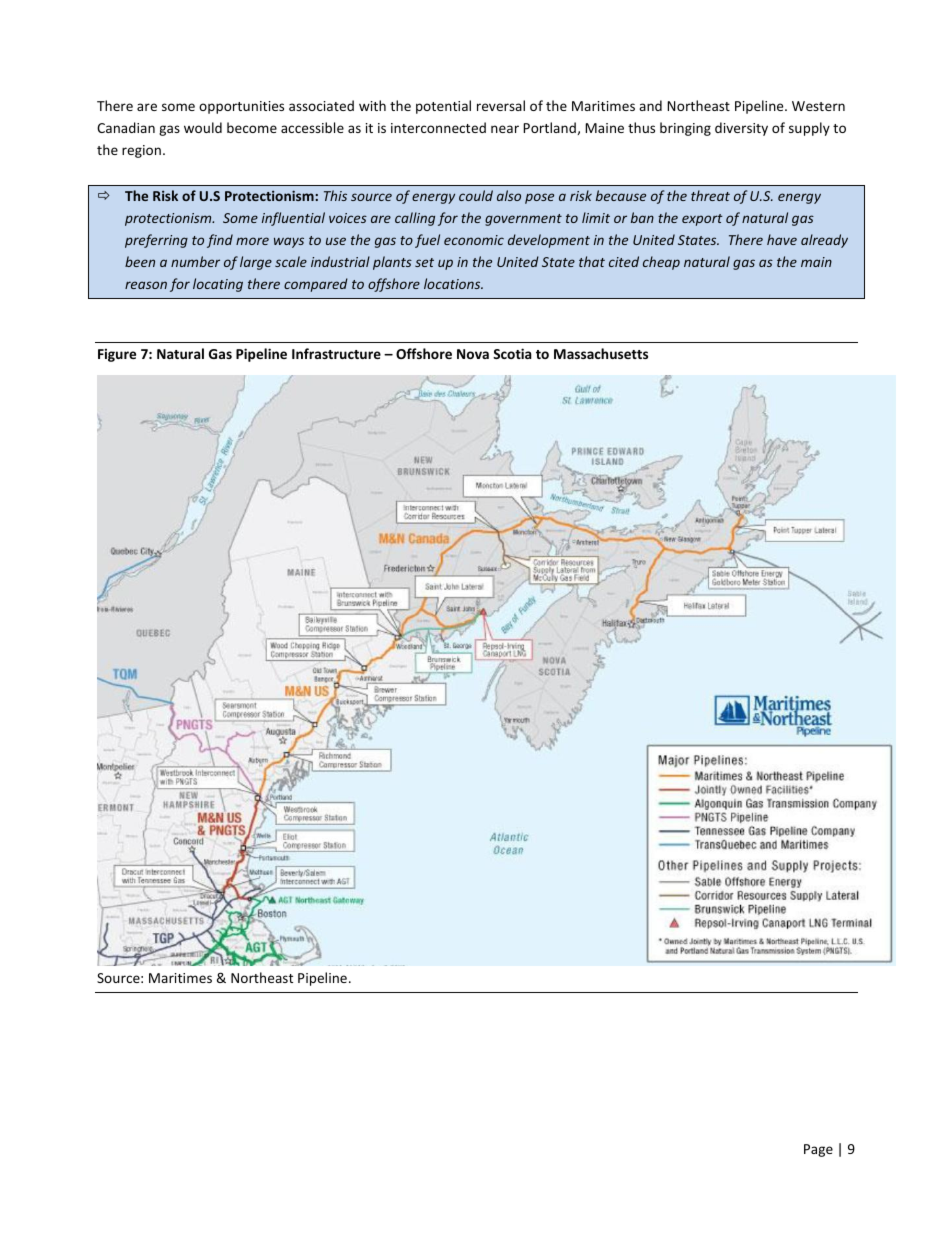 The image size is (952, 1233). Describe the element at coordinates (117, 355) in the screenshot. I see `Figure` at that location.
